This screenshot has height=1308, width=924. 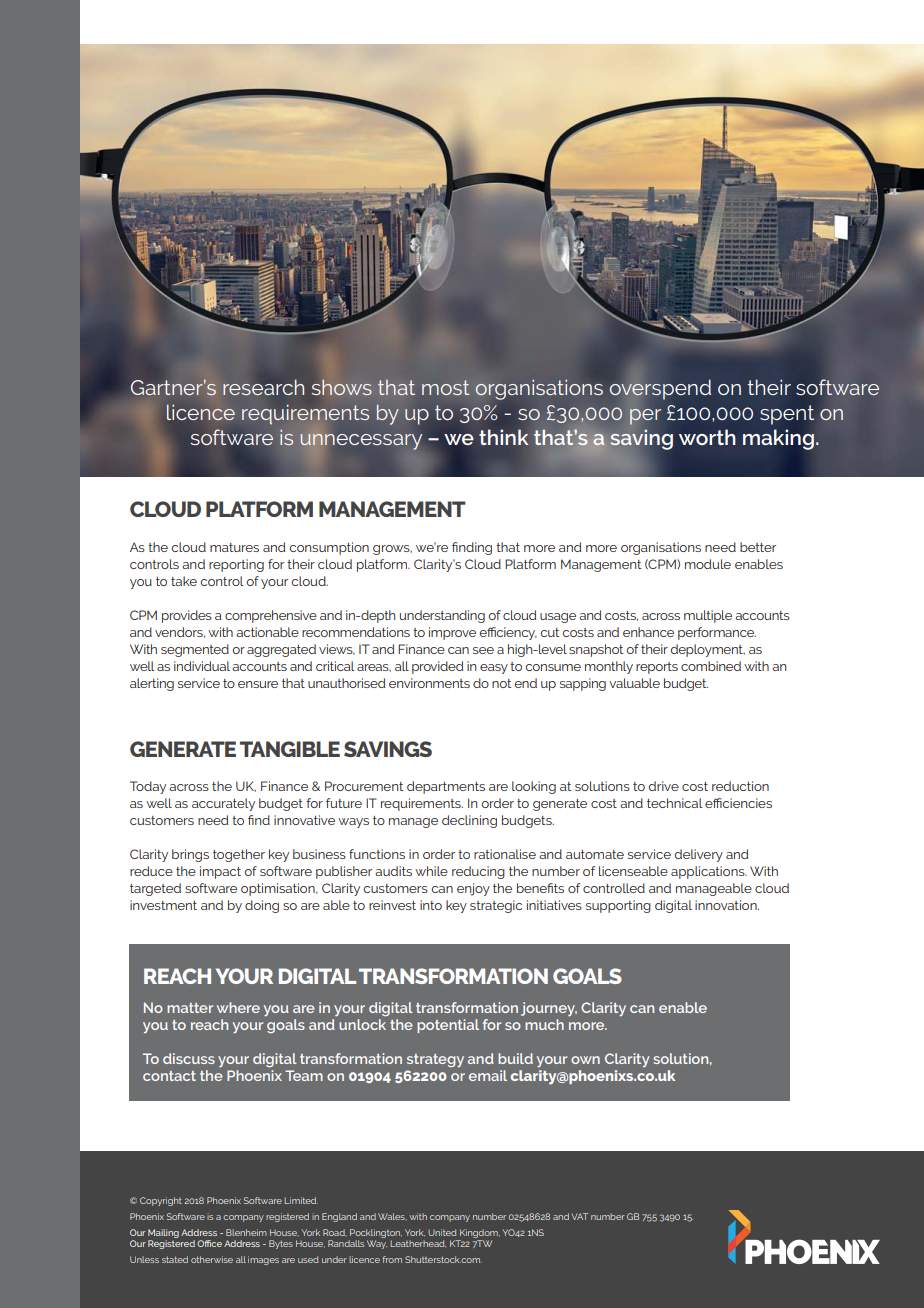 I want to click on United, so click(x=442, y=1232).
